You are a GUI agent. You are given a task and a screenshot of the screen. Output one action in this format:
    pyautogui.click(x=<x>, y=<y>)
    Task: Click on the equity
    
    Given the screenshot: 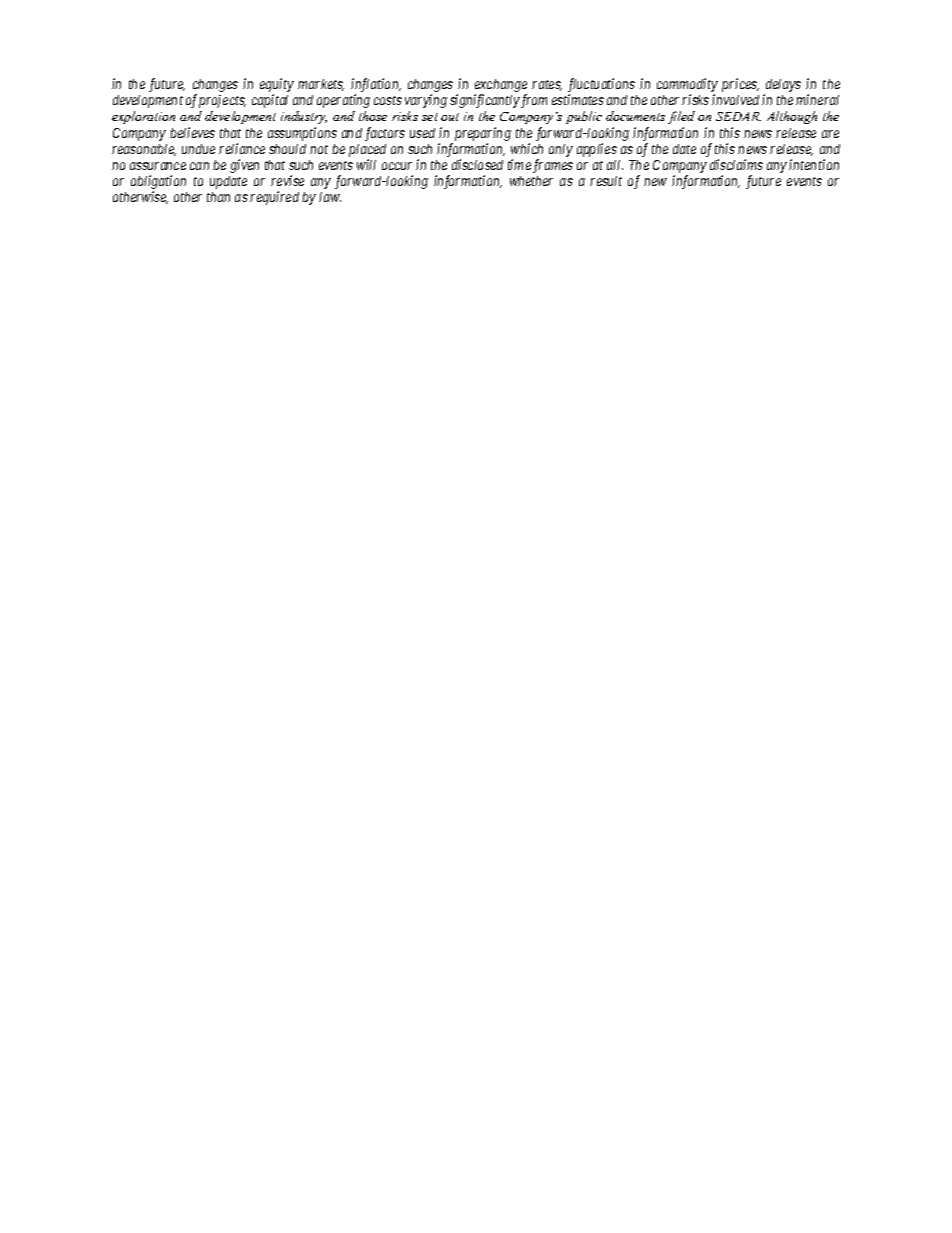 What is the action you would take?
    pyautogui.click(x=277, y=86)
